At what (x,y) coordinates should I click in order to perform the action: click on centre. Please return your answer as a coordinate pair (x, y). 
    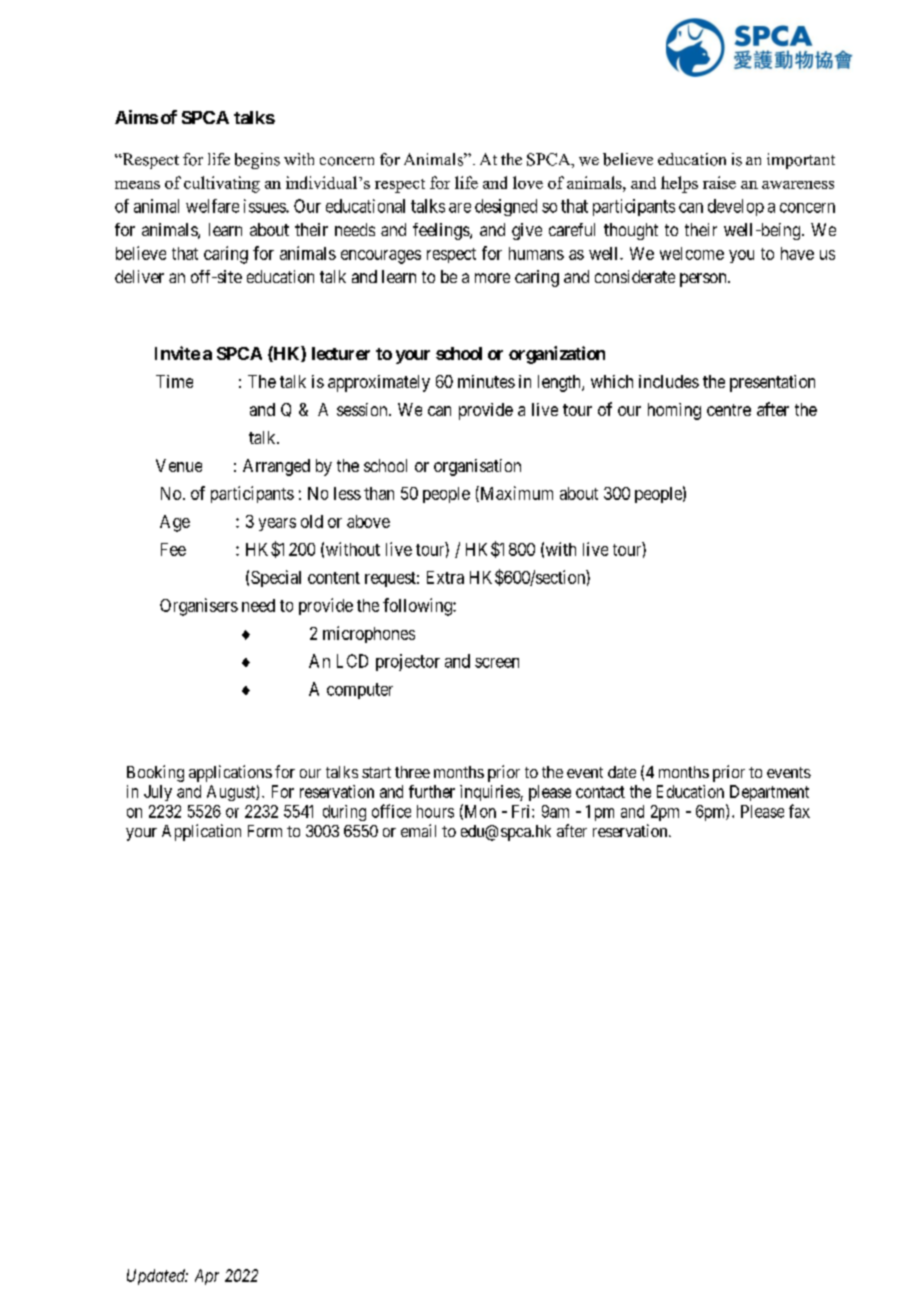
    Looking at the image, I should click on (729, 410).
